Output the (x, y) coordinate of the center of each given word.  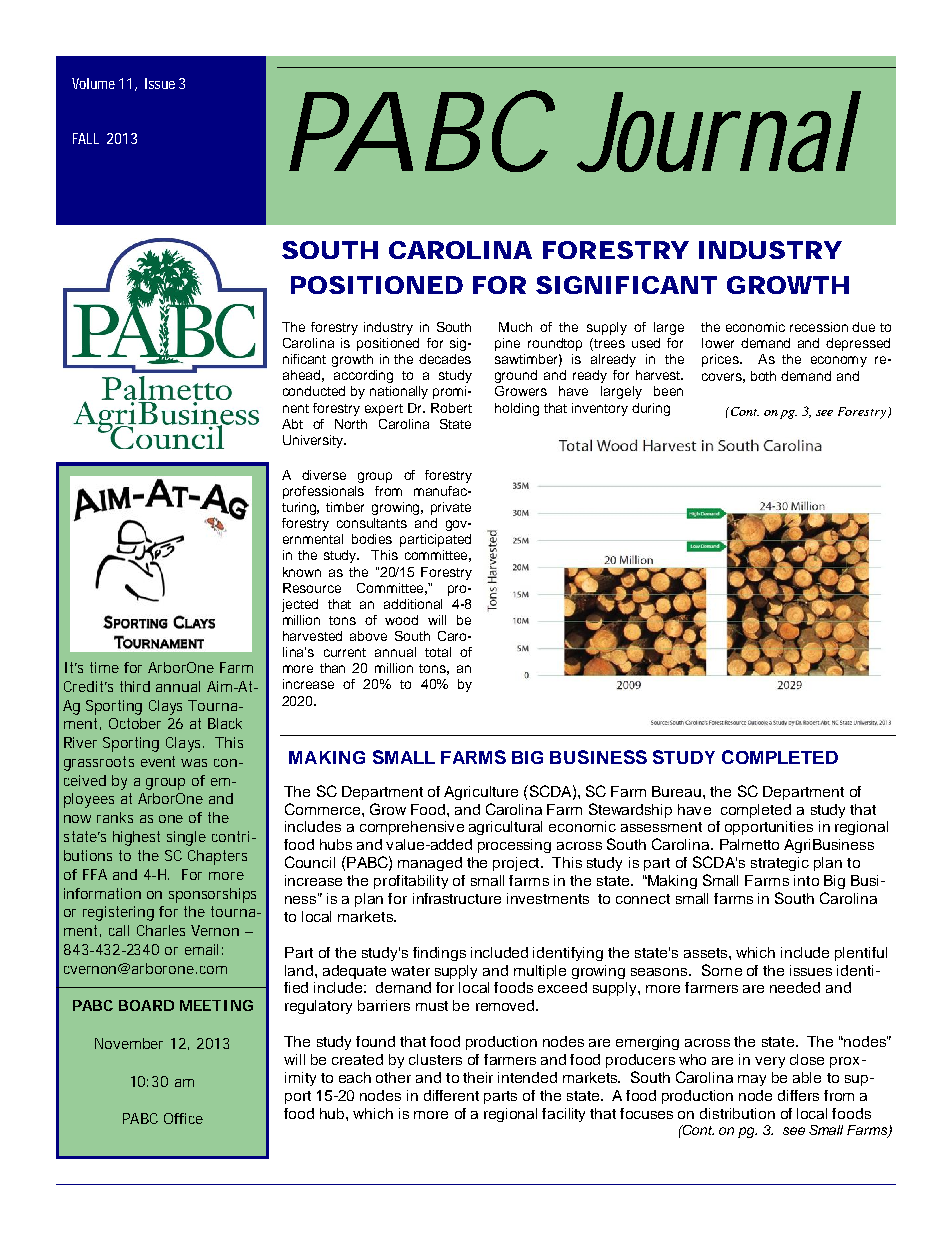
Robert (451, 408)
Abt (292, 424)
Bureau (676, 791)
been (668, 391)
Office (183, 1118)
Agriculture (481, 793)
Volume (93, 83)
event (158, 761)
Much (515, 327)
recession (819, 327)
